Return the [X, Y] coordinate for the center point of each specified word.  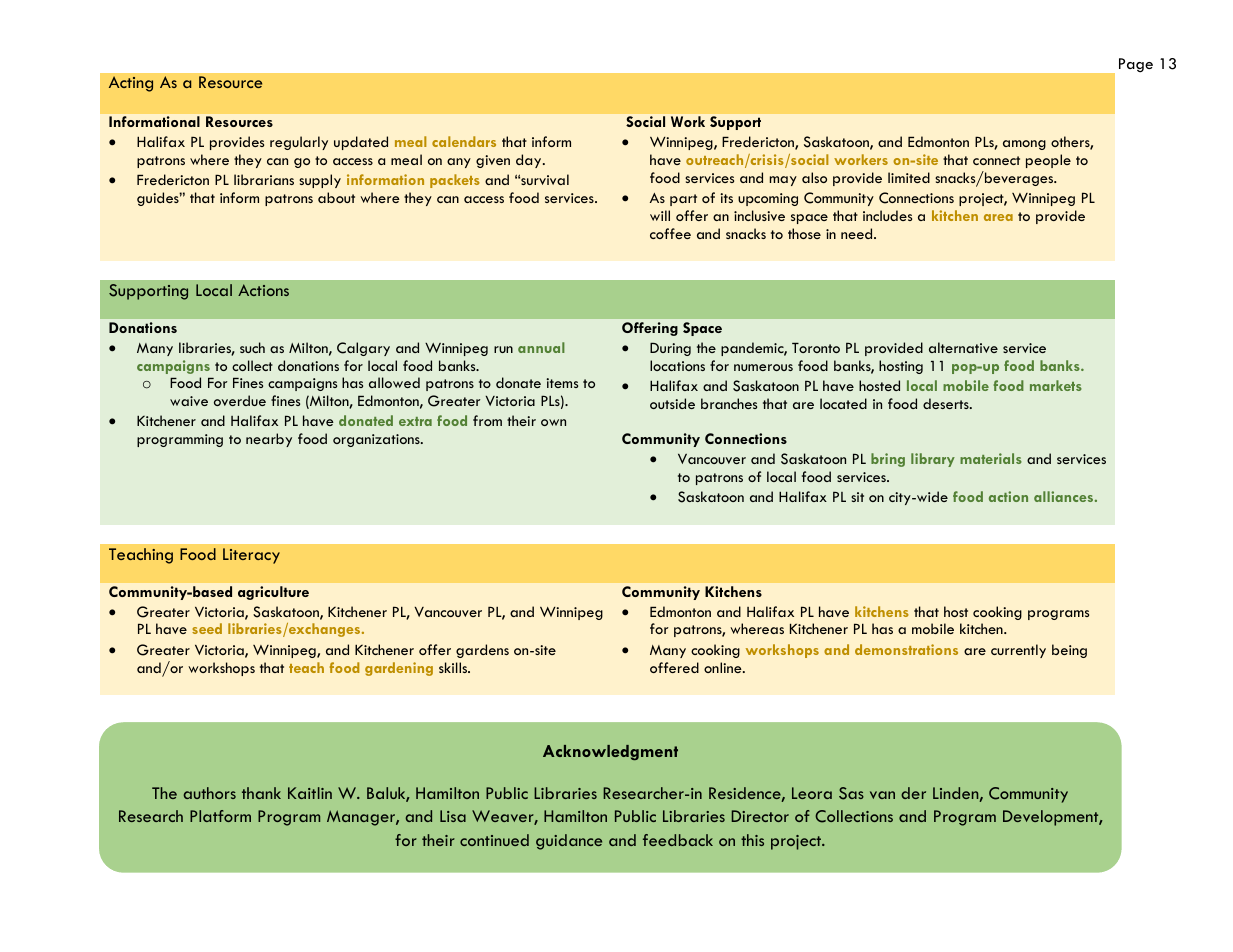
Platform [220, 816]
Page [1136, 65]
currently [1018, 651]
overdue [240, 400]
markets [1056, 385]
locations [677, 365]
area [998, 217]
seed [207, 628]
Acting [131, 84]
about [336, 197]
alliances [1065, 496]
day [530, 161]
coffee [670, 233]
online [724, 667]
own [553, 422]
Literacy [251, 556]
